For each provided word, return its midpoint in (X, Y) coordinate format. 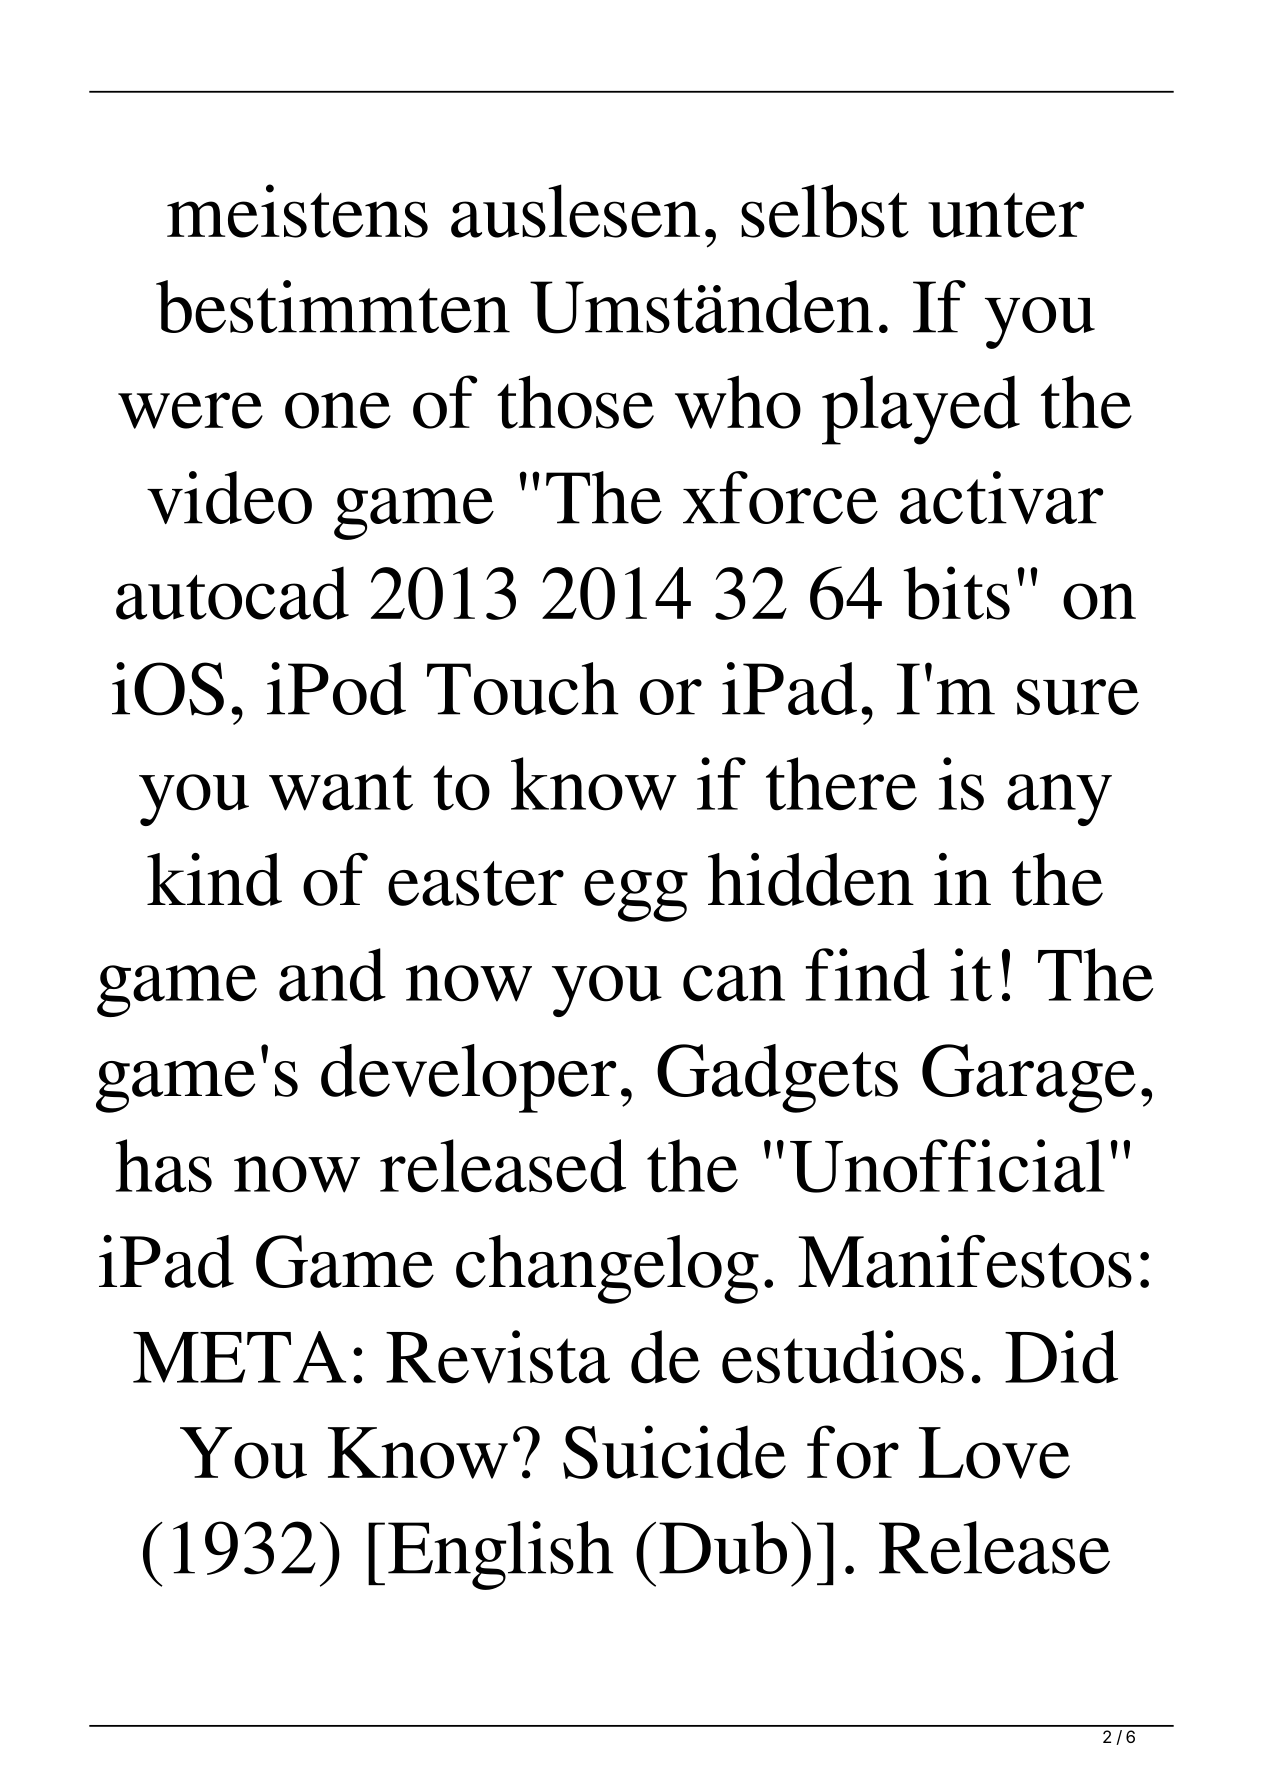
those (575, 402)
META (239, 1357)
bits (956, 593)
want (341, 788)
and (332, 975)
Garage (1029, 1078)
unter (1006, 215)
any (1059, 800)
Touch (523, 688)
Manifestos (965, 1261)
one (338, 410)
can (734, 983)
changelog (607, 1269)
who (738, 402)
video (229, 497)
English (501, 1555)
